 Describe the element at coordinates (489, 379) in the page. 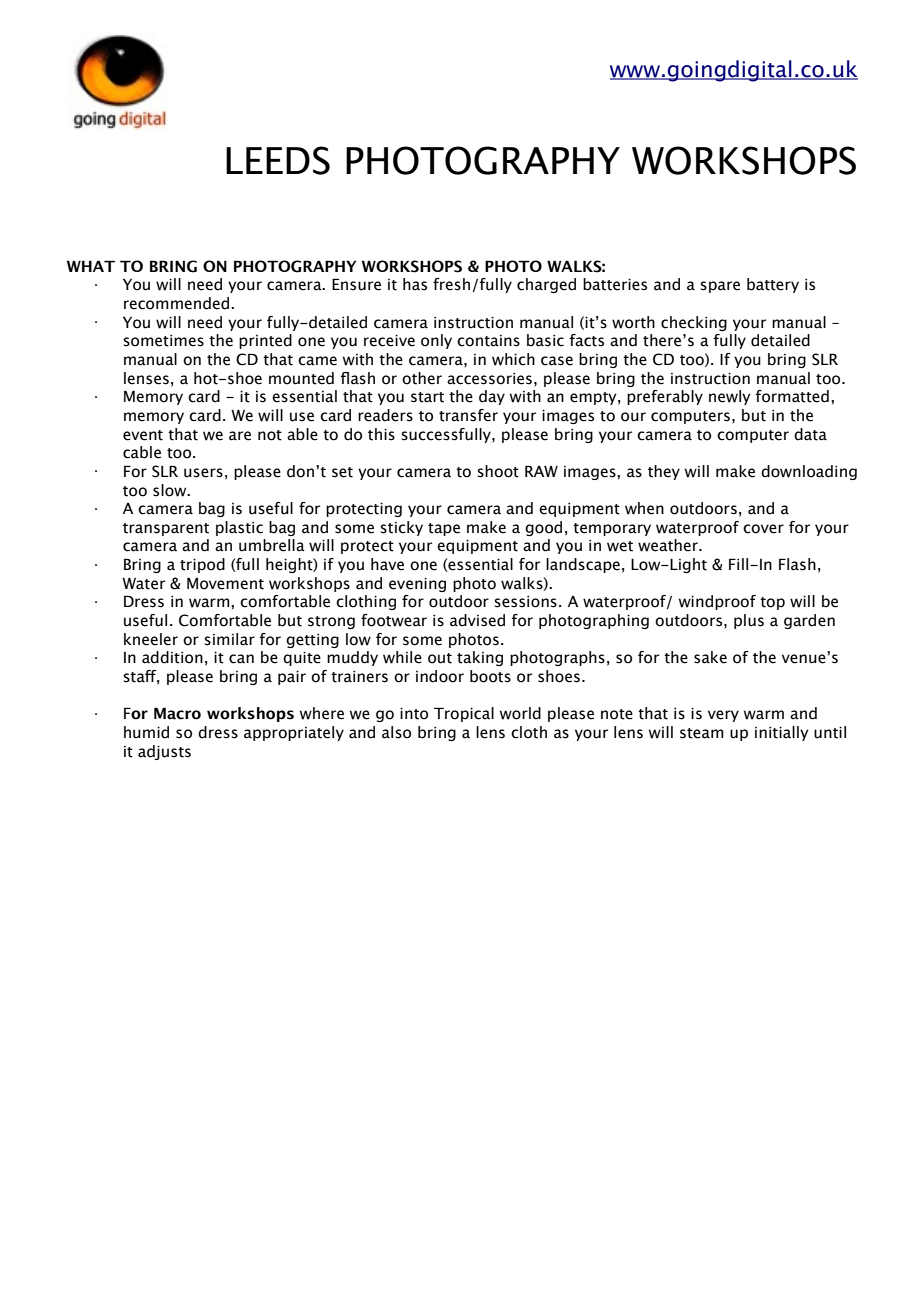

I see `accessories` at that location.
